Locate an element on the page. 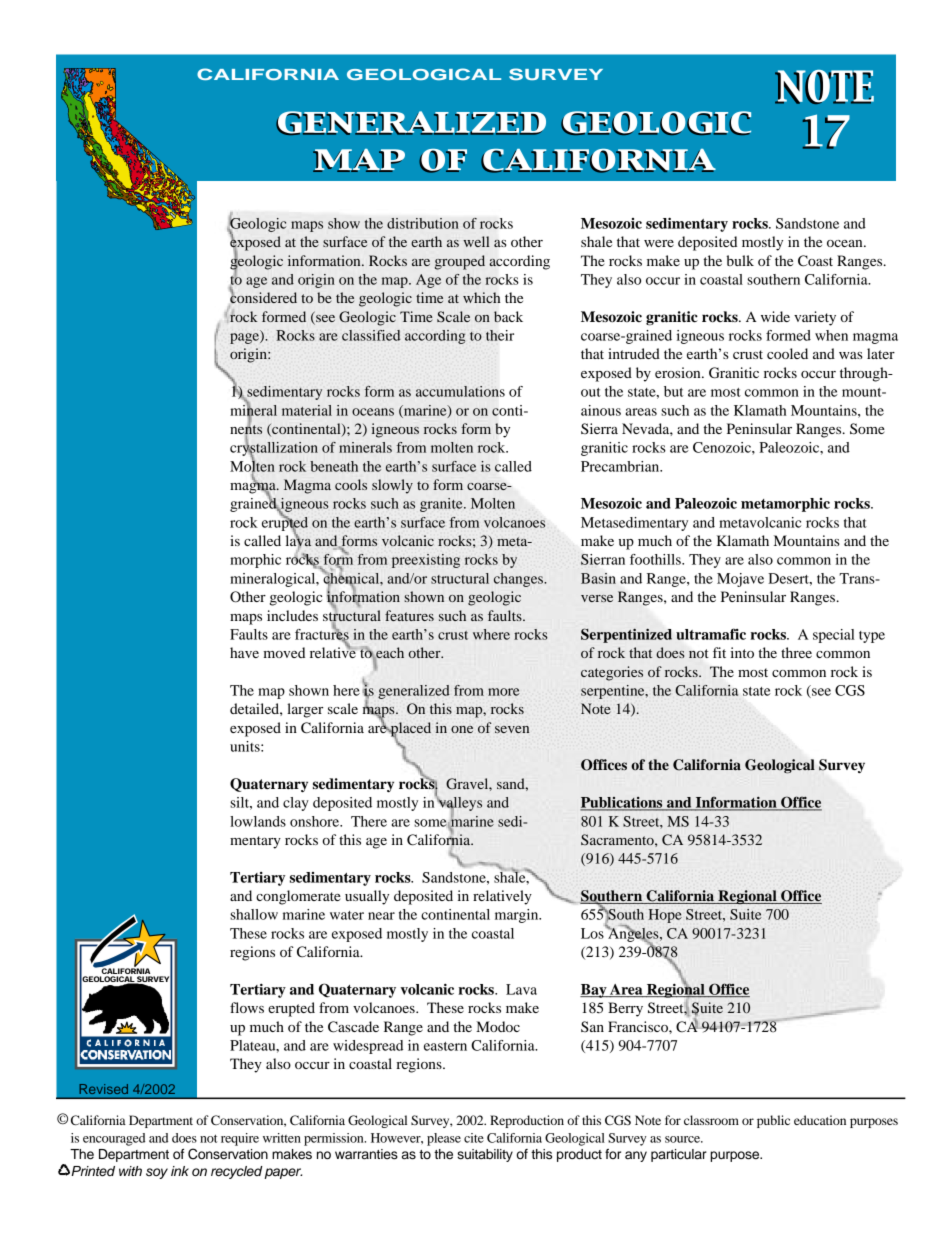 The height and width of the image is (1233, 952). margin is located at coordinates (518, 916).
